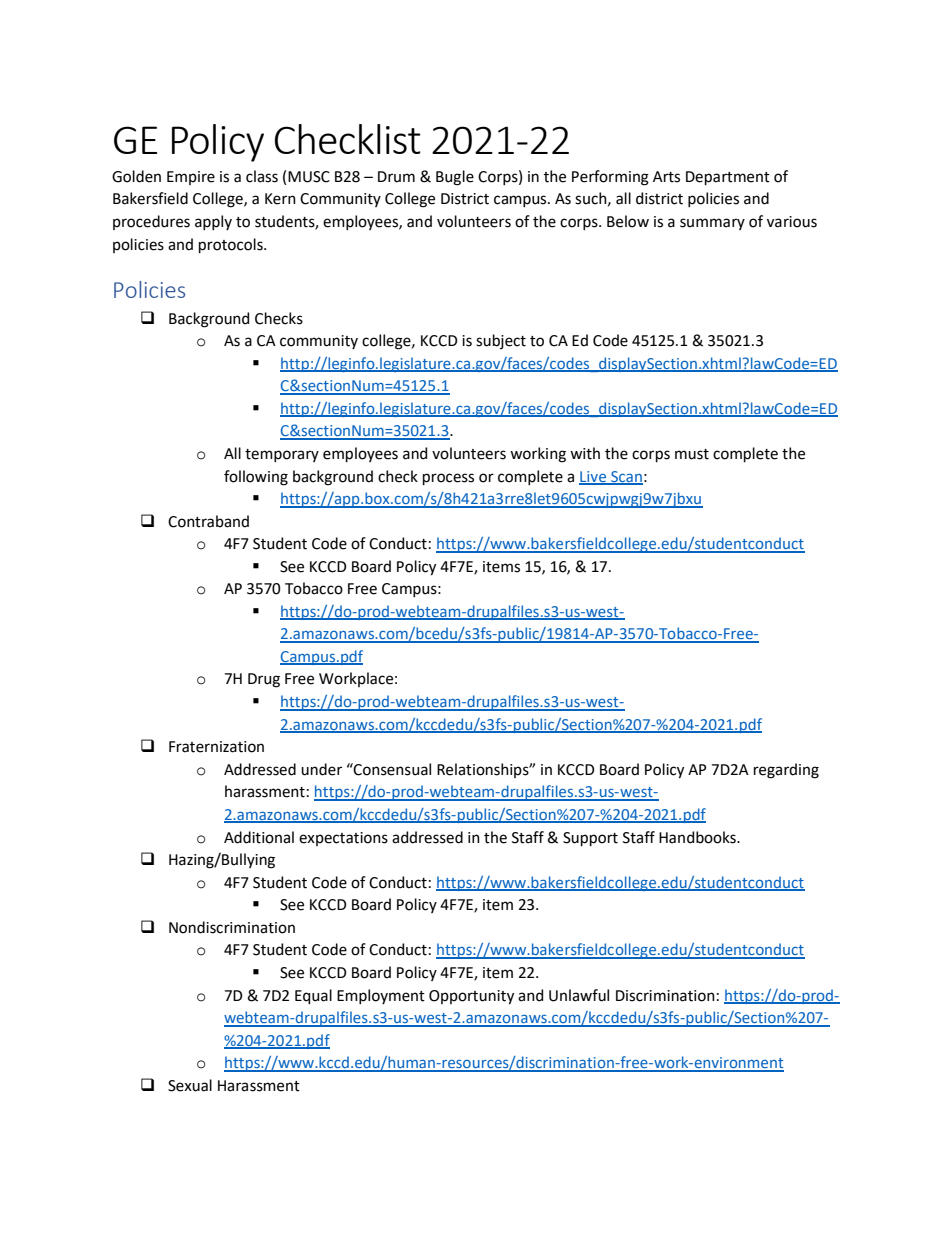  Describe the element at coordinates (579, 995) in the page. I see `Unlawful` at that location.
